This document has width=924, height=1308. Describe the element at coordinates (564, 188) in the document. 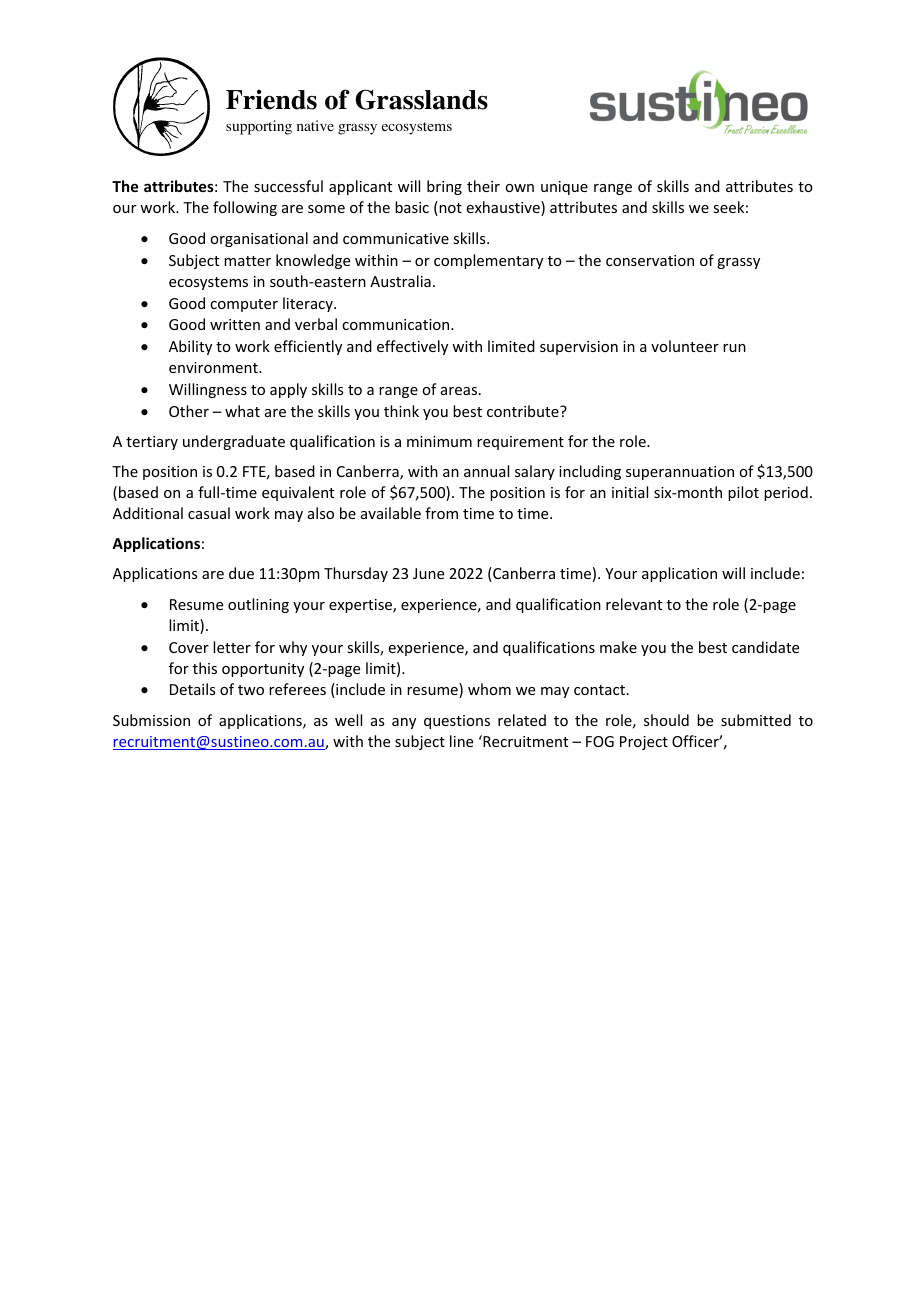

I see `unique` at that location.
